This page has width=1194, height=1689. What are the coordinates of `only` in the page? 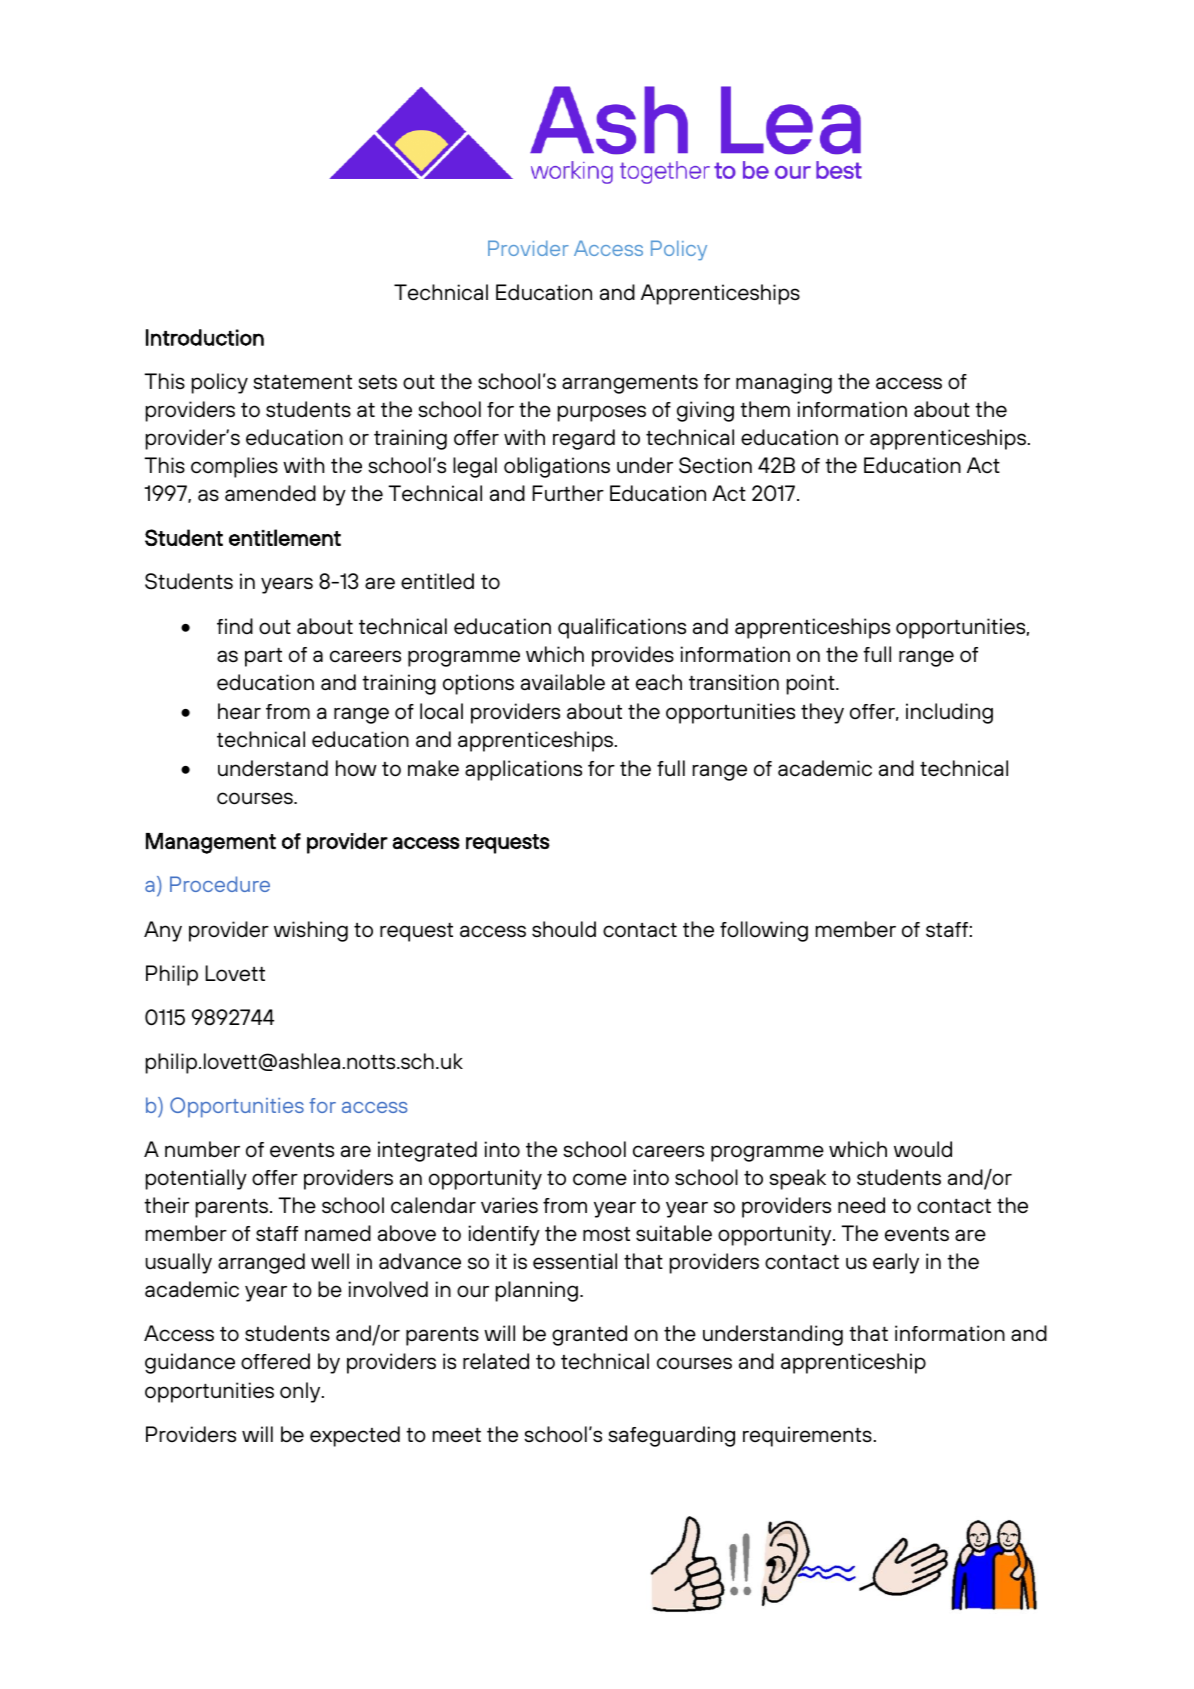 It's located at (301, 1392).
